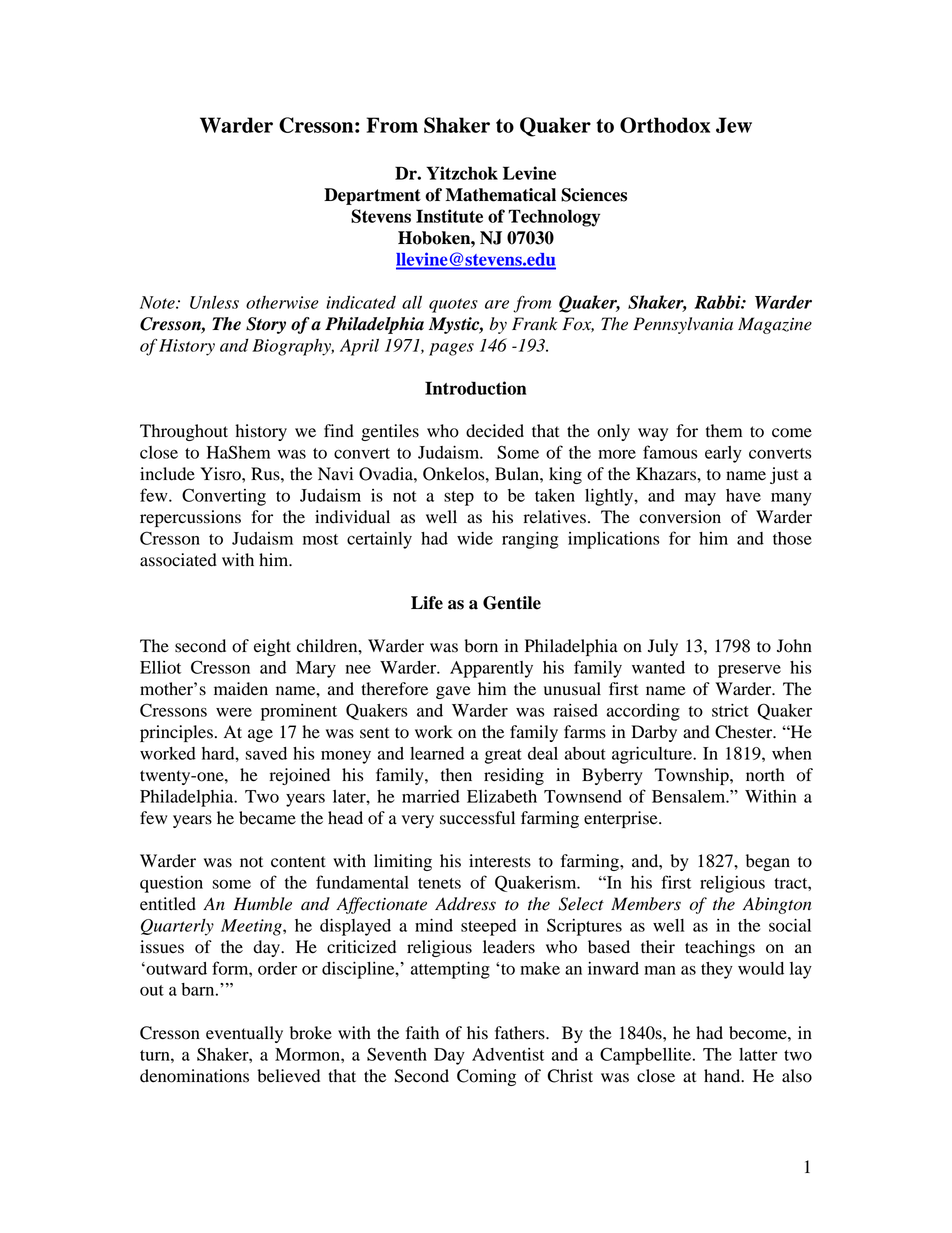  I want to click on eventually, so click(244, 1034).
